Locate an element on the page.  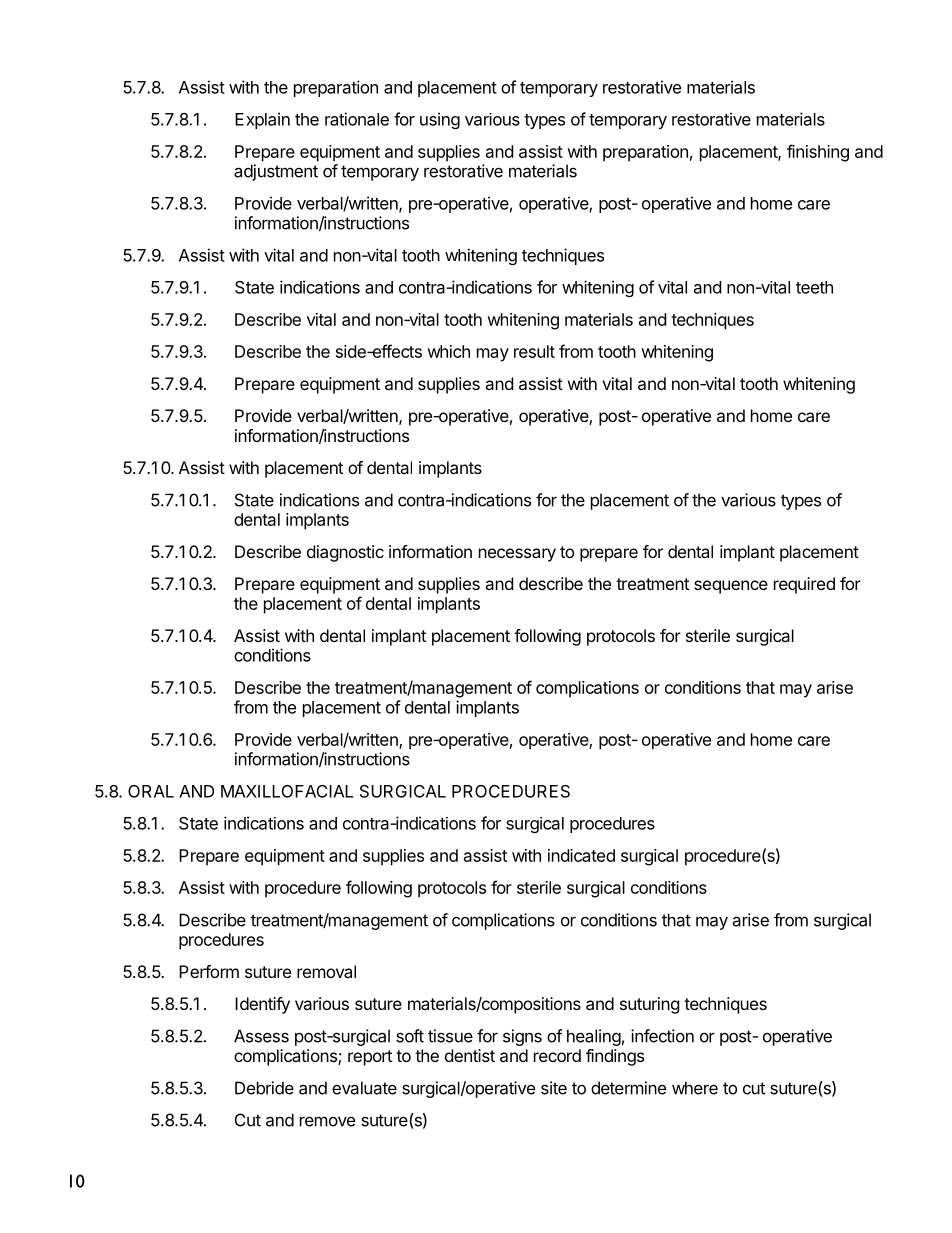
sequence is located at coordinates (731, 587).
